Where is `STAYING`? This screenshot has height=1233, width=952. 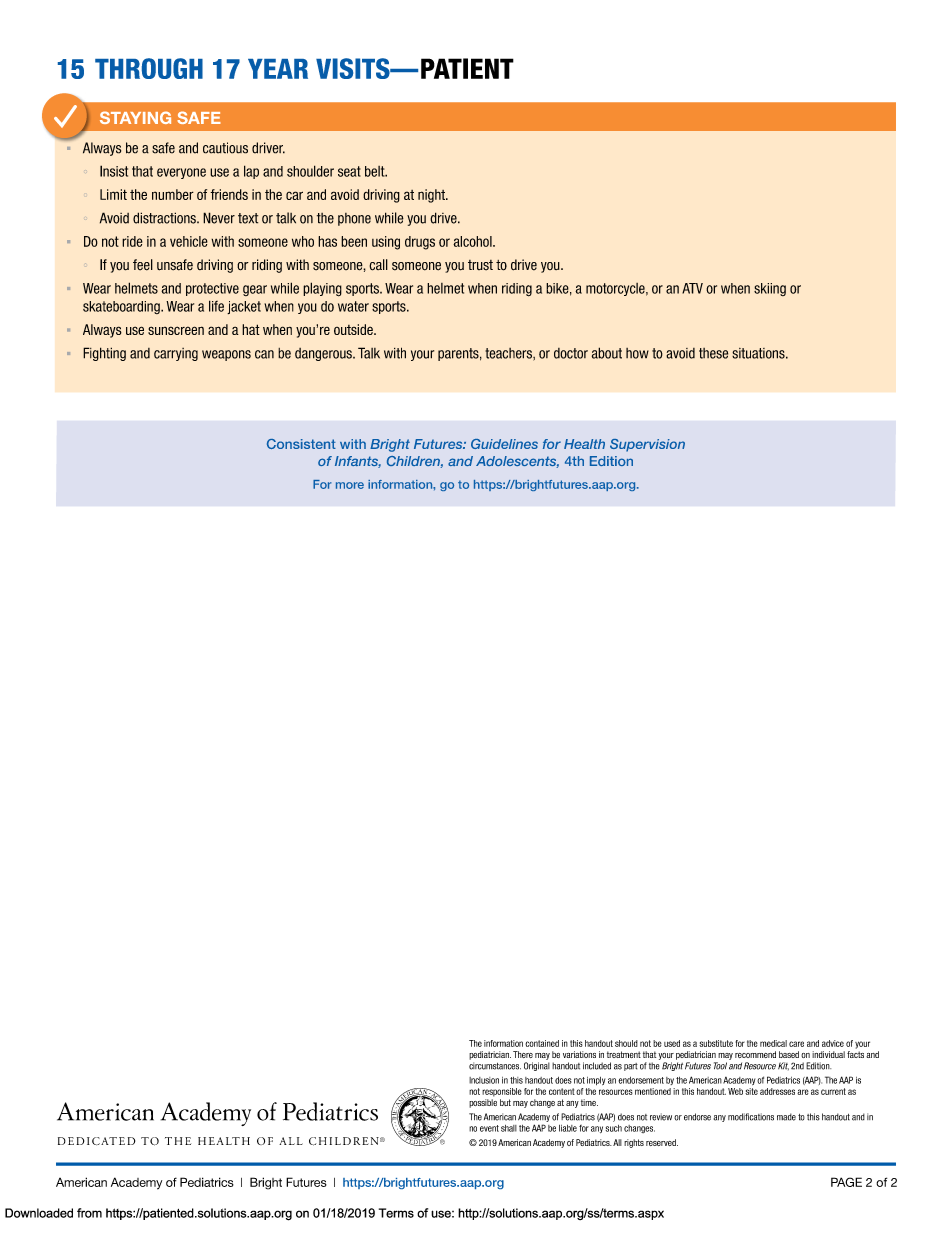
STAYING is located at coordinates (135, 117).
